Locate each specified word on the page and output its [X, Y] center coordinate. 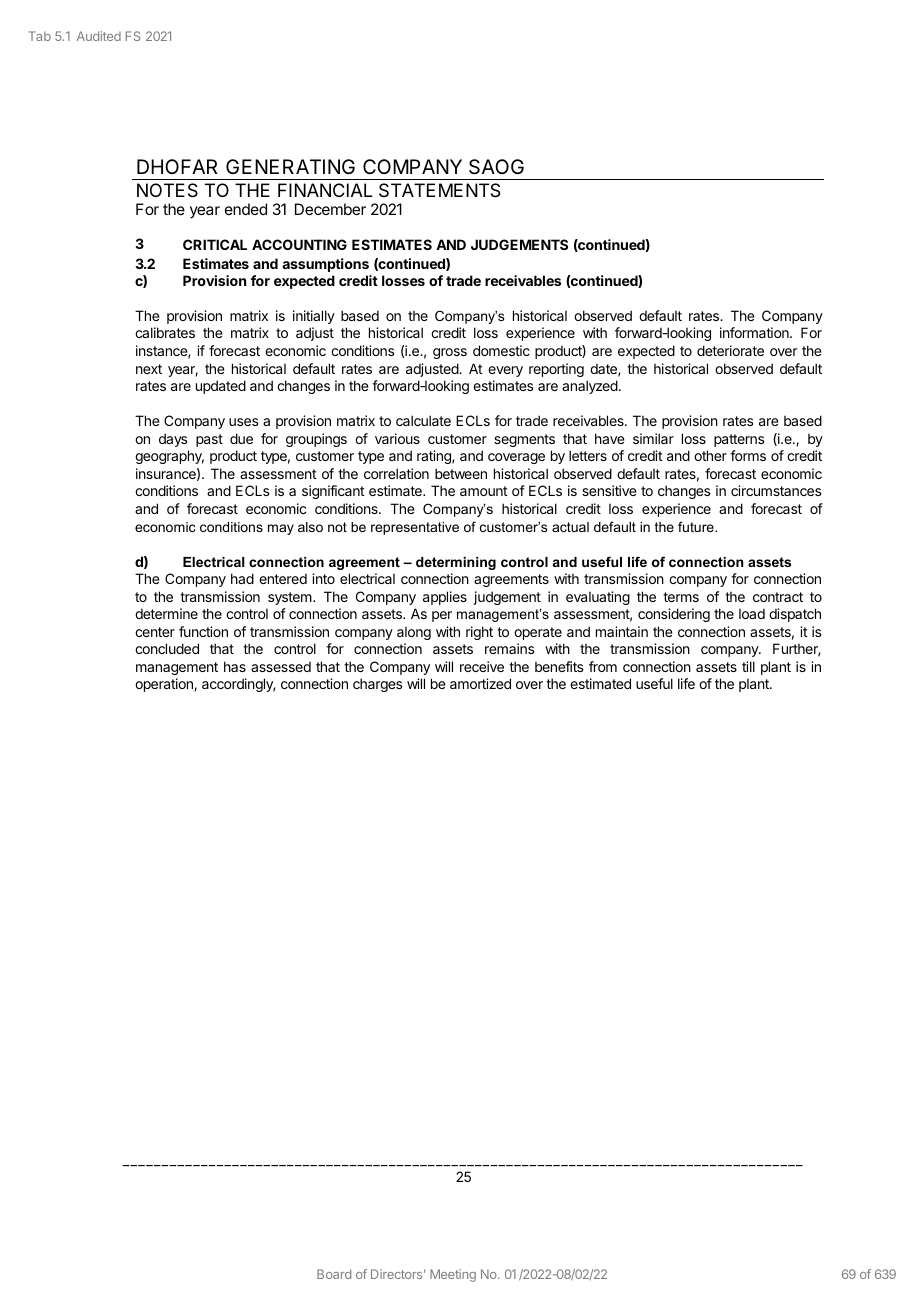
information [755, 332]
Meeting [453, 1275]
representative [415, 528]
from [603, 666]
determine [166, 613]
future [697, 526]
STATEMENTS [439, 190]
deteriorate [730, 350]
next [149, 369]
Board [334, 1274]
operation [165, 685]
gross [450, 353]
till [748, 666]
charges [377, 685]
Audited [99, 36]
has [235, 666]
